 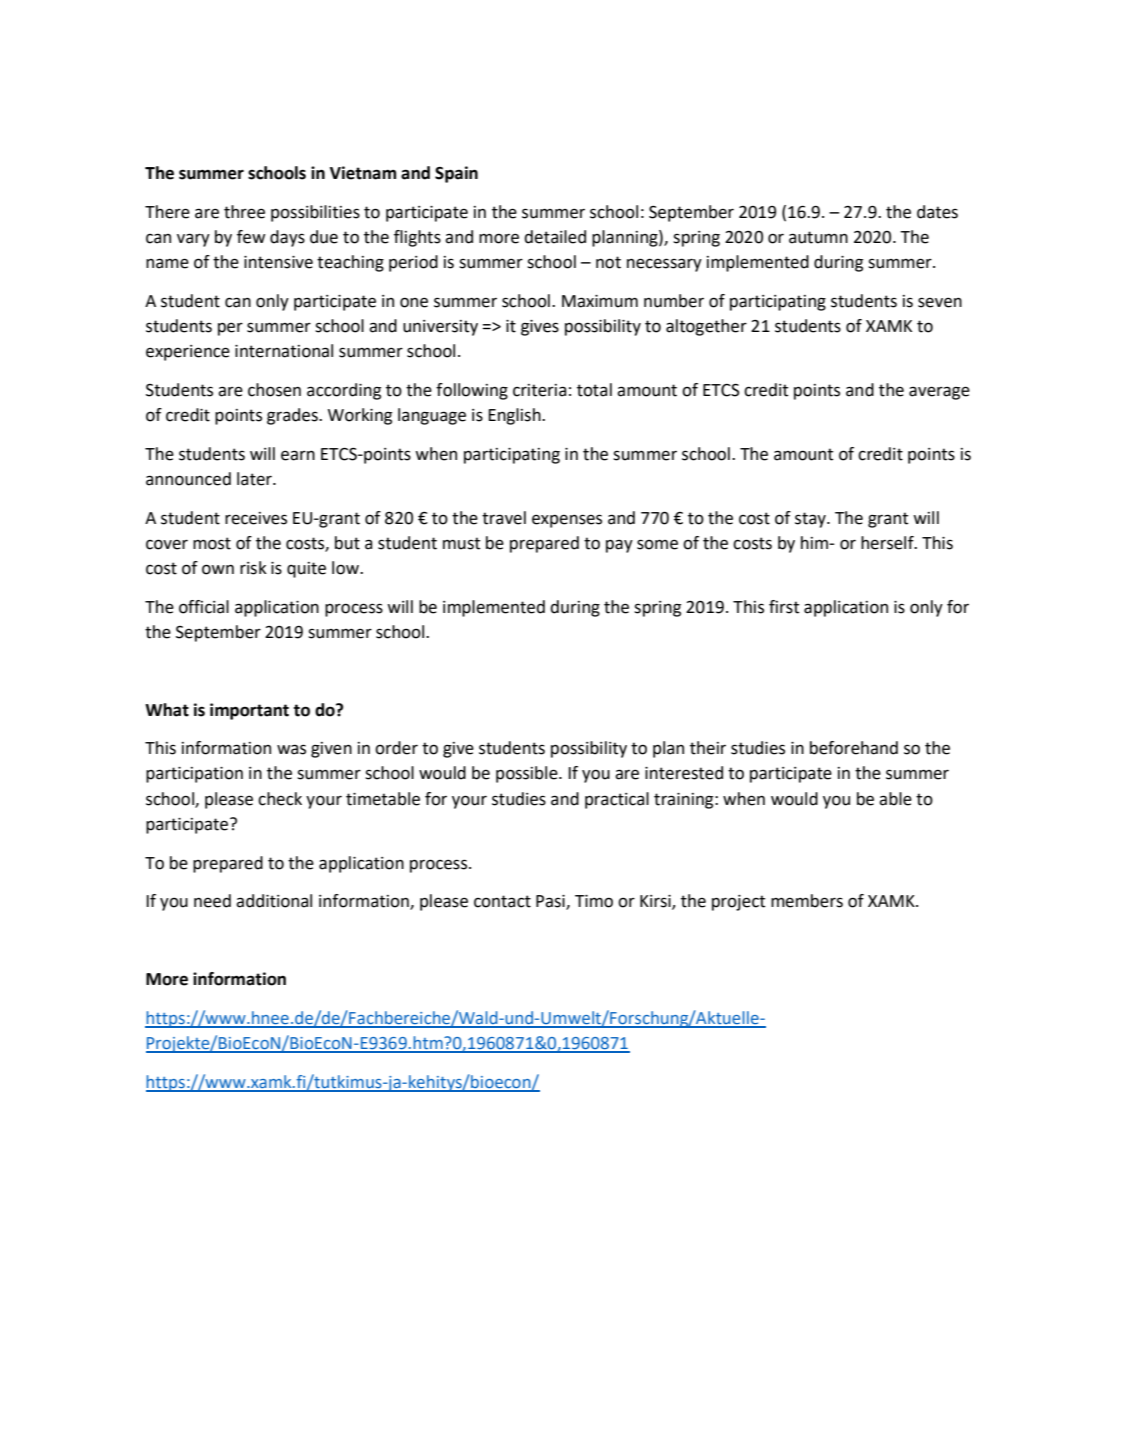 What do you see at coordinates (888, 543) in the page?
I see `herself` at bounding box center [888, 543].
